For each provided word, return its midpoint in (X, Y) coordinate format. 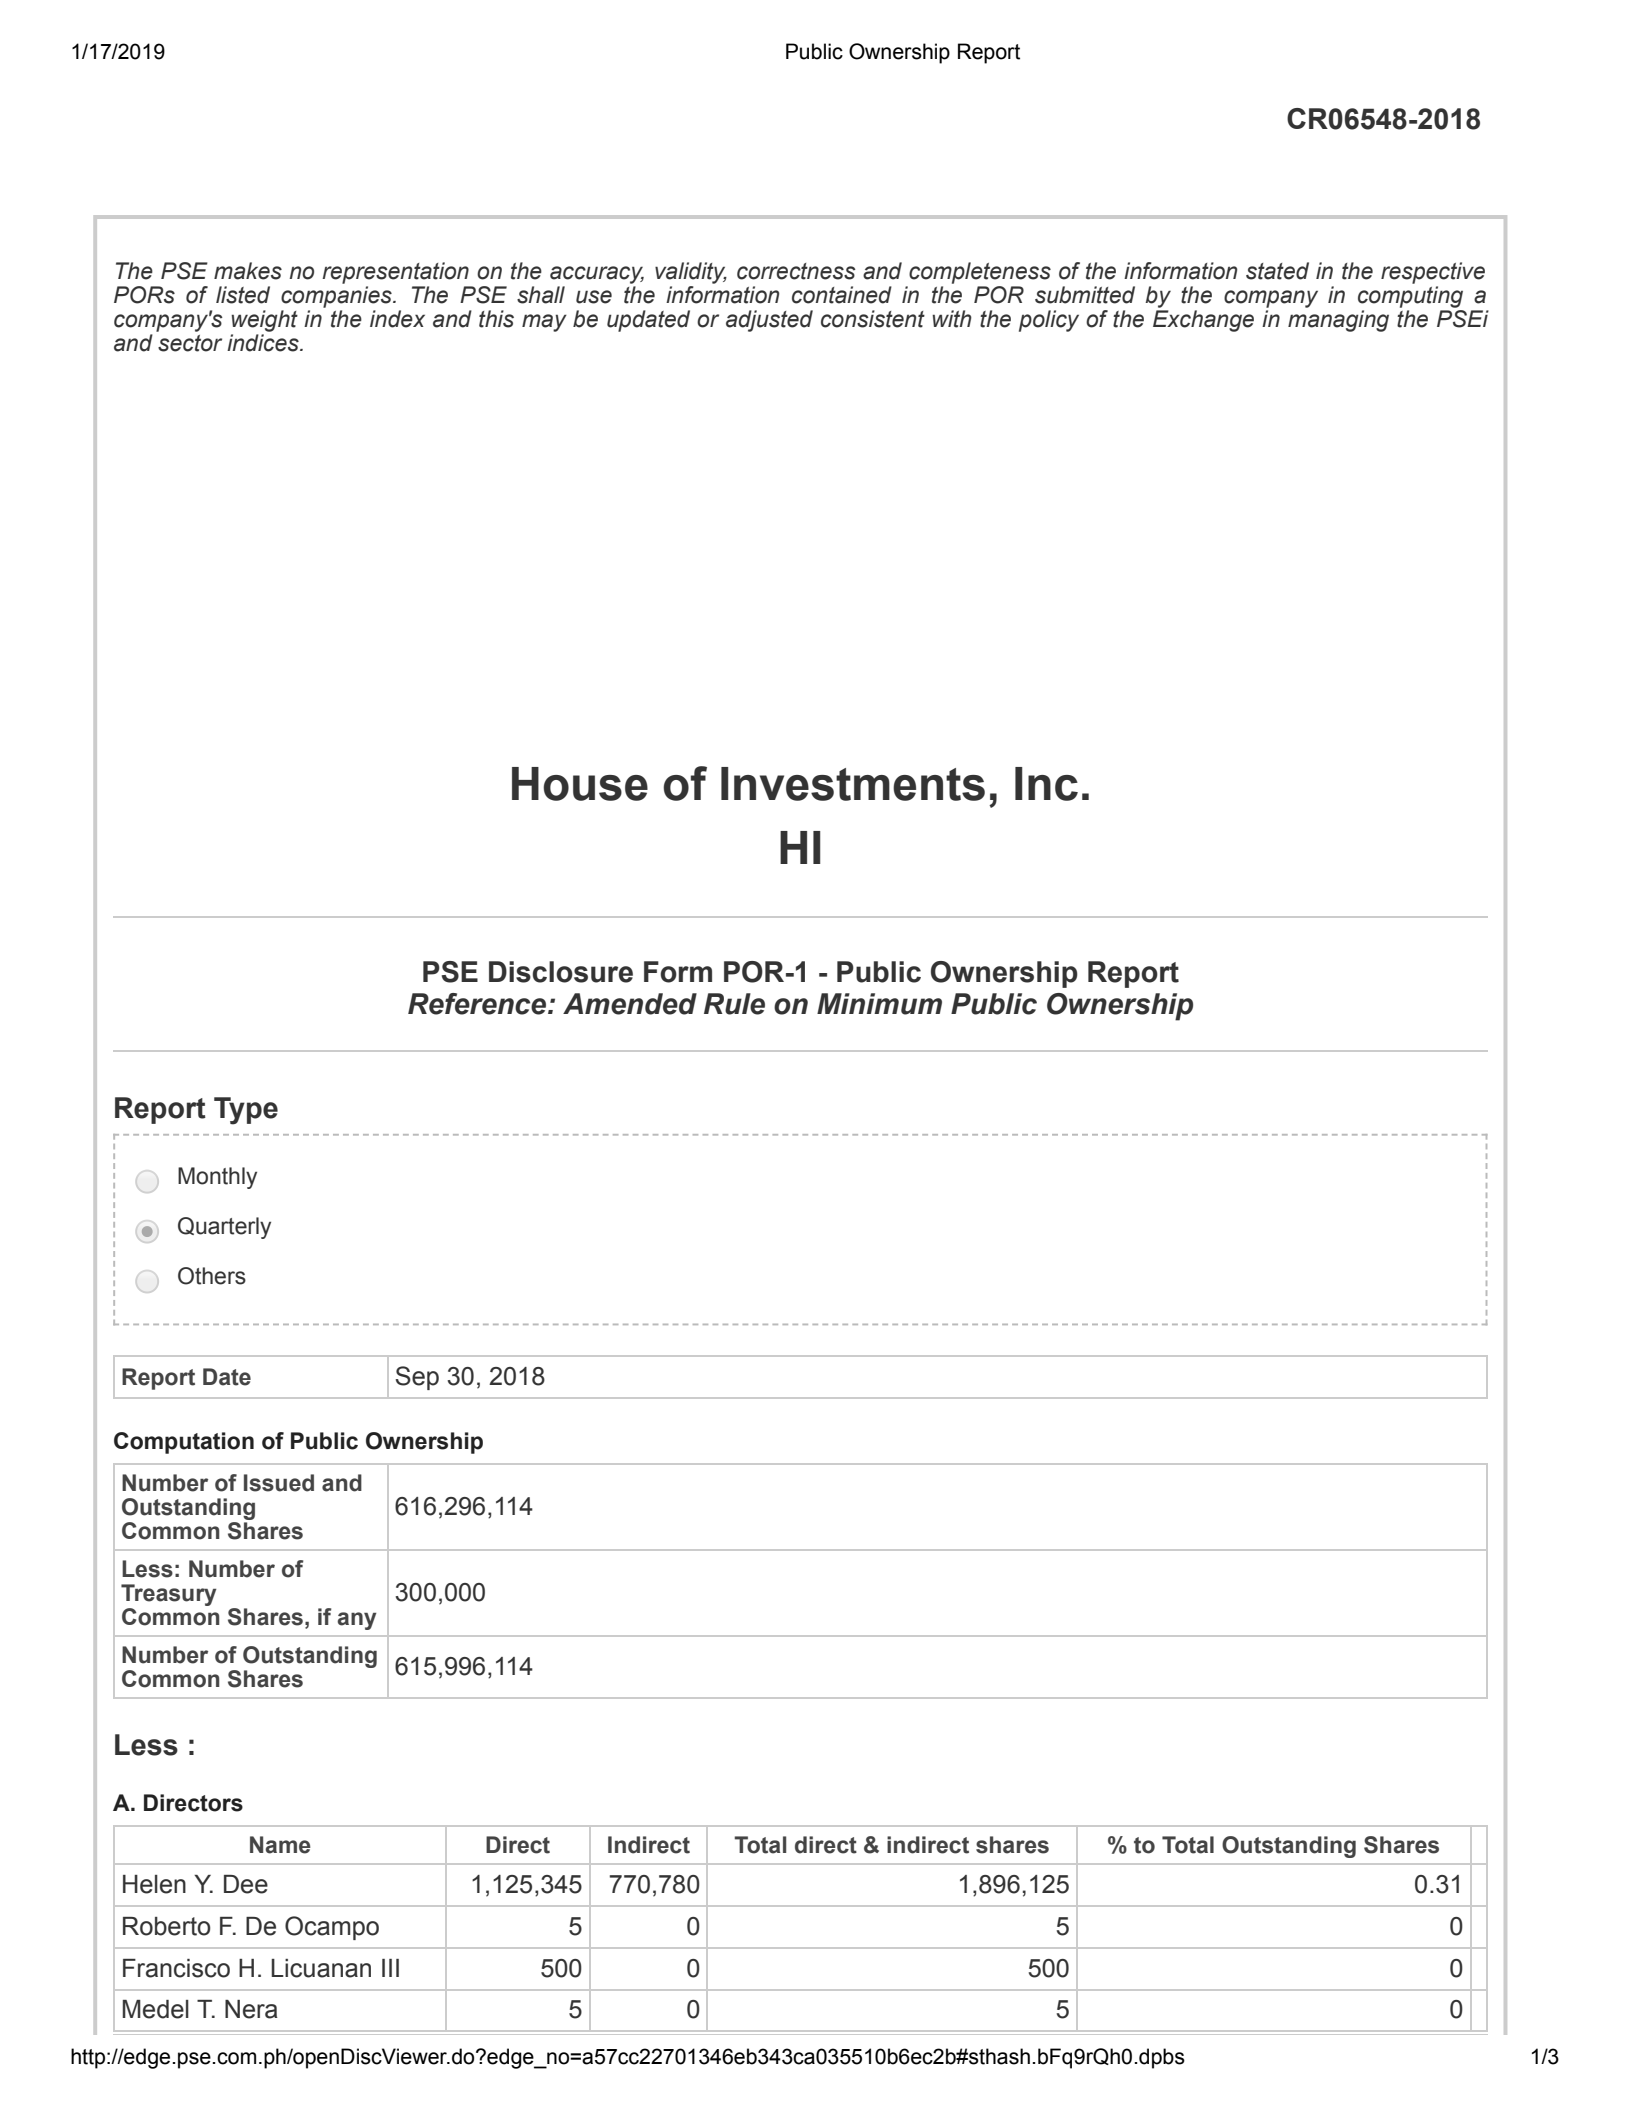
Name (280, 1845)
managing (1338, 321)
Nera (251, 2009)
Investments (853, 784)
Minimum (879, 1004)
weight (264, 321)
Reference (478, 1004)
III (390, 1968)
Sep (417, 1378)
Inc (1046, 784)
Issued (279, 1483)
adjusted (769, 321)
